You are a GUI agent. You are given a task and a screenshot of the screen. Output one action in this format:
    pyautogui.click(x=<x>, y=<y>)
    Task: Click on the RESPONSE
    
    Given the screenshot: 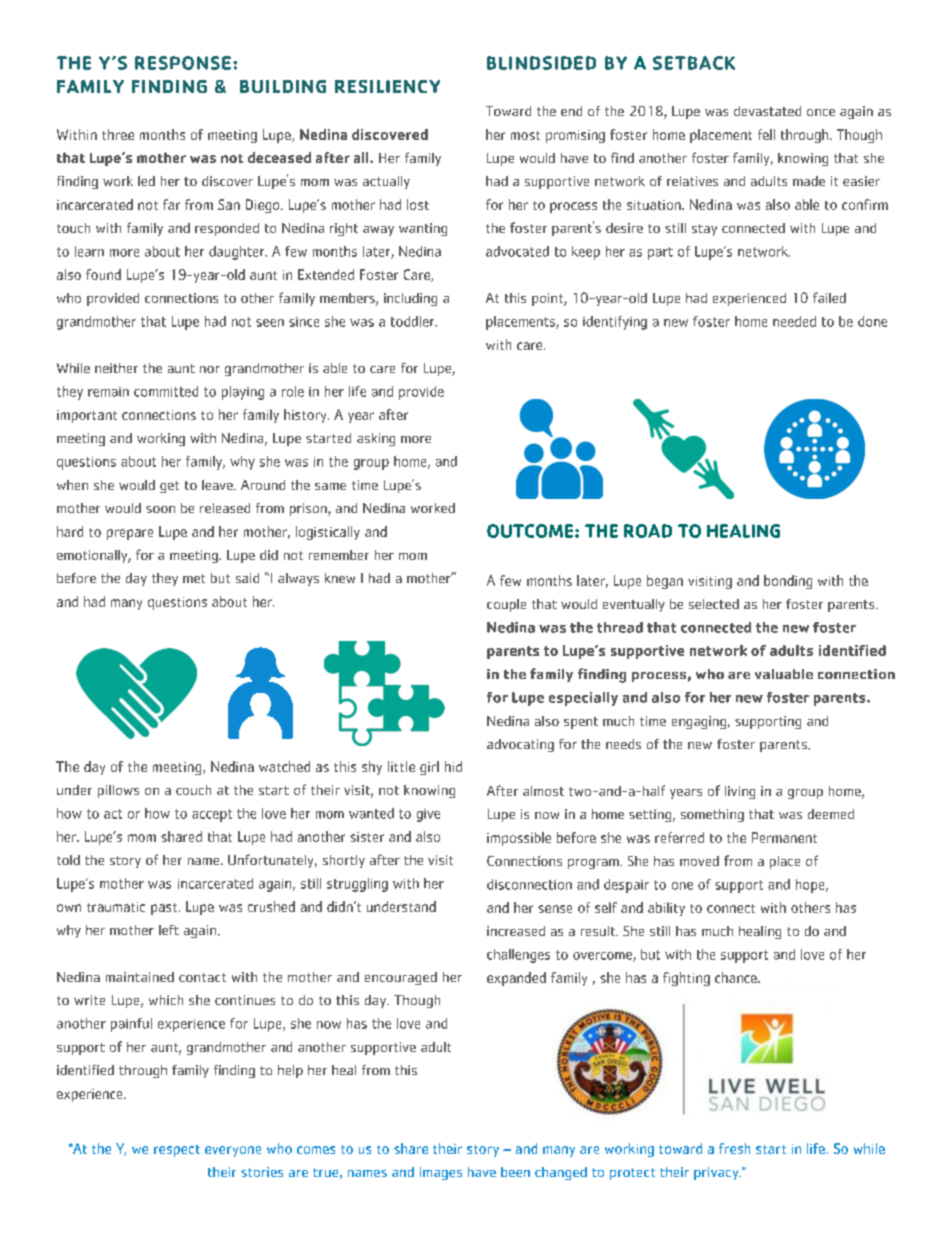 What is the action you would take?
    pyautogui.click(x=183, y=63)
